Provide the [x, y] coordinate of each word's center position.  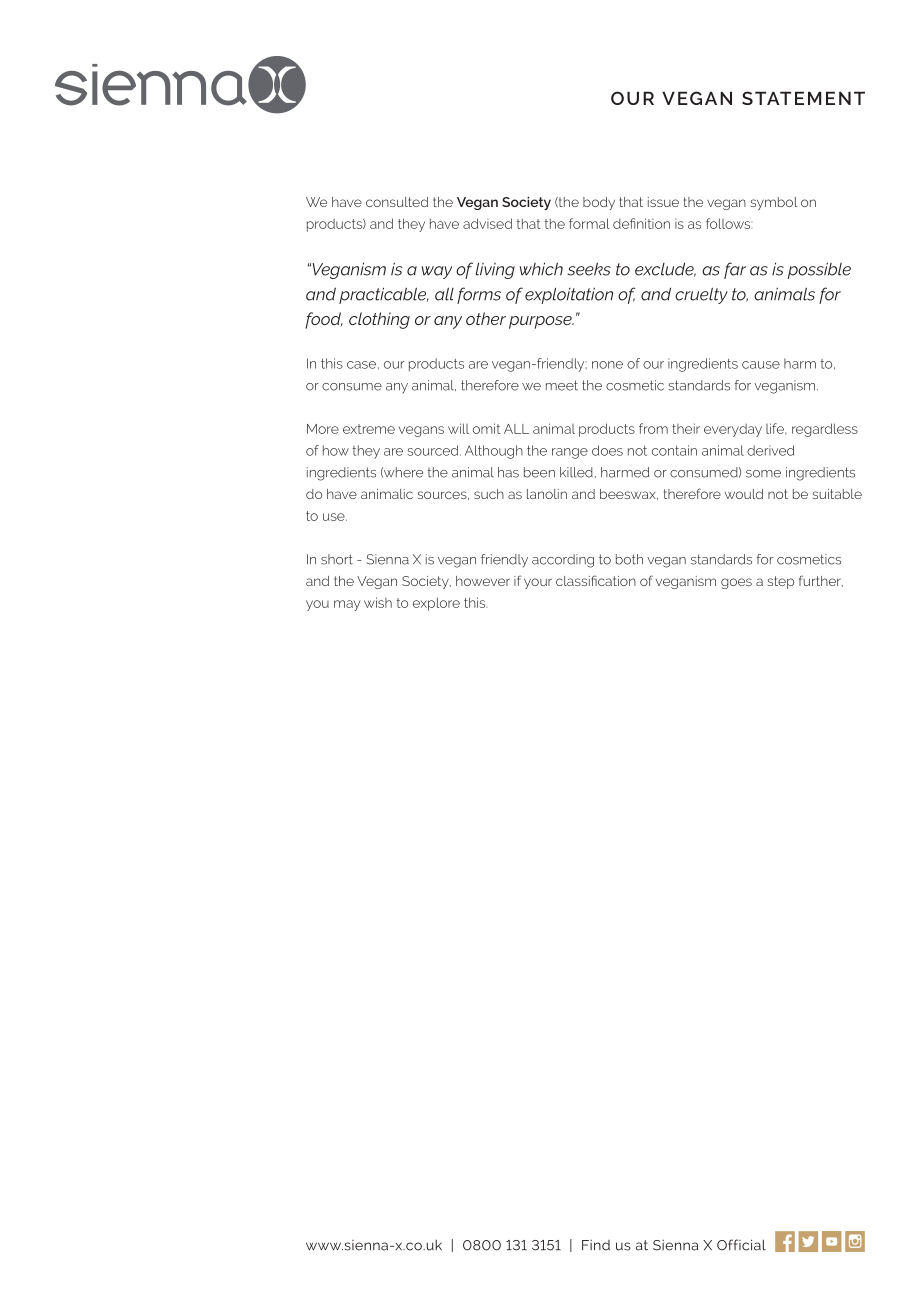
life [776, 429]
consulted [397, 202]
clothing [379, 320]
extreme [369, 429]
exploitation [569, 295]
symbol [774, 203]
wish [378, 602]
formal [589, 223]
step [781, 582]
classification [596, 580]
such [489, 494]
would [744, 494]
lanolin [547, 494]
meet [562, 385]
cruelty [701, 295]
